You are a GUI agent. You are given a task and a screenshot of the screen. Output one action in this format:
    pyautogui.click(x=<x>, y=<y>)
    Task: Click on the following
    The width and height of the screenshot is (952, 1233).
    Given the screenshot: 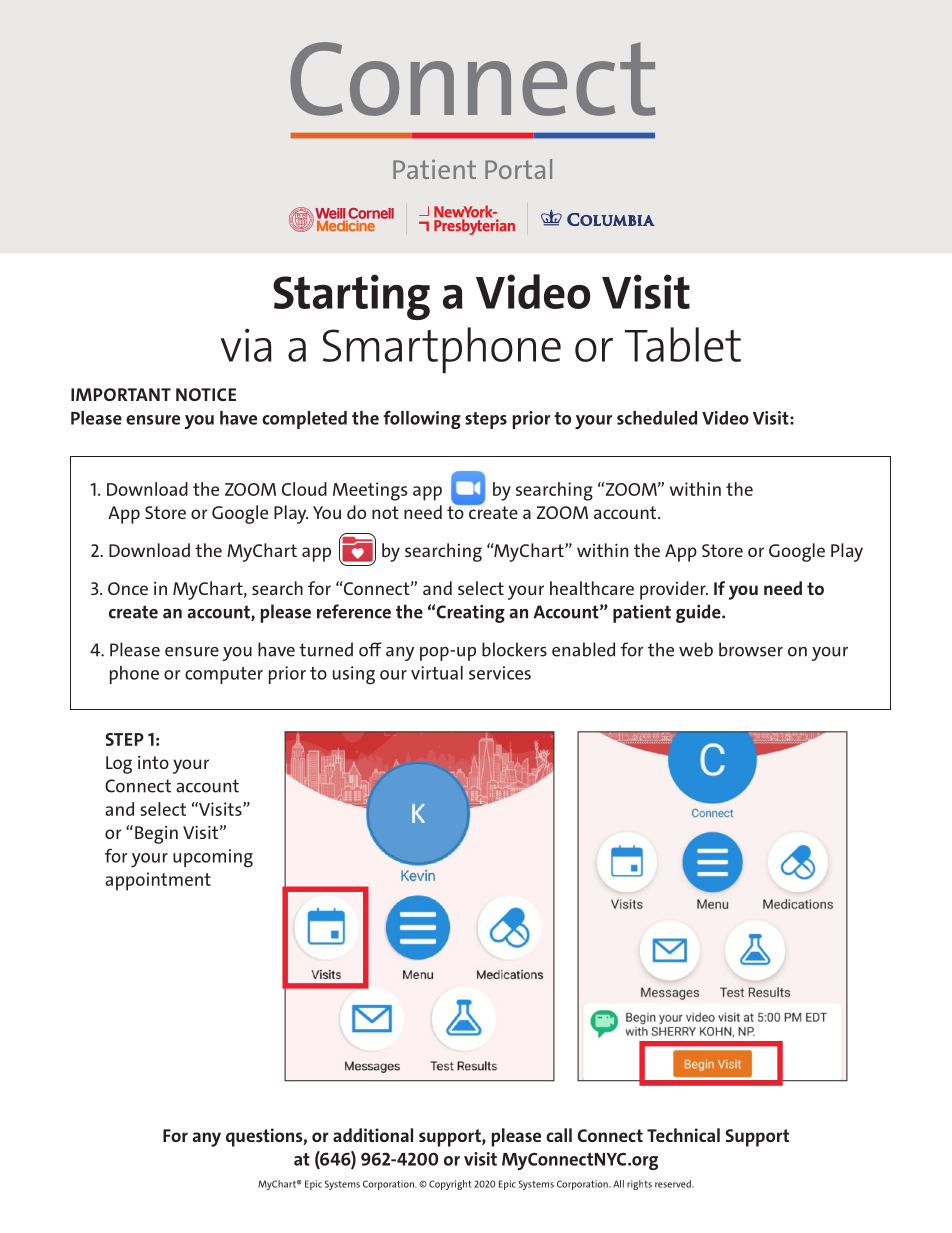 What is the action you would take?
    pyautogui.click(x=422, y=419)
